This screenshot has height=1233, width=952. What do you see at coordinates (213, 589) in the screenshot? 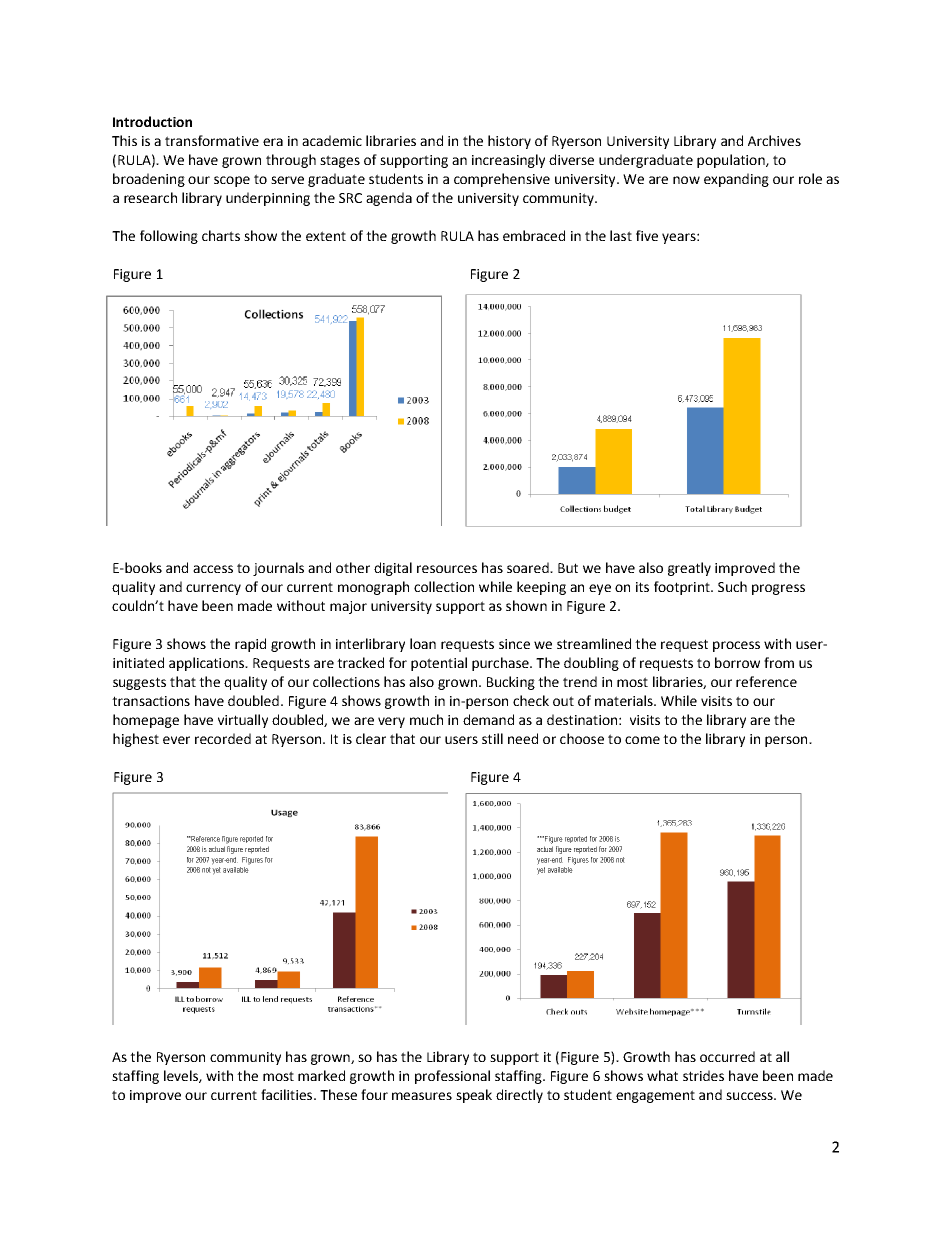
I see `currency` at bounding box center [213, 589].
